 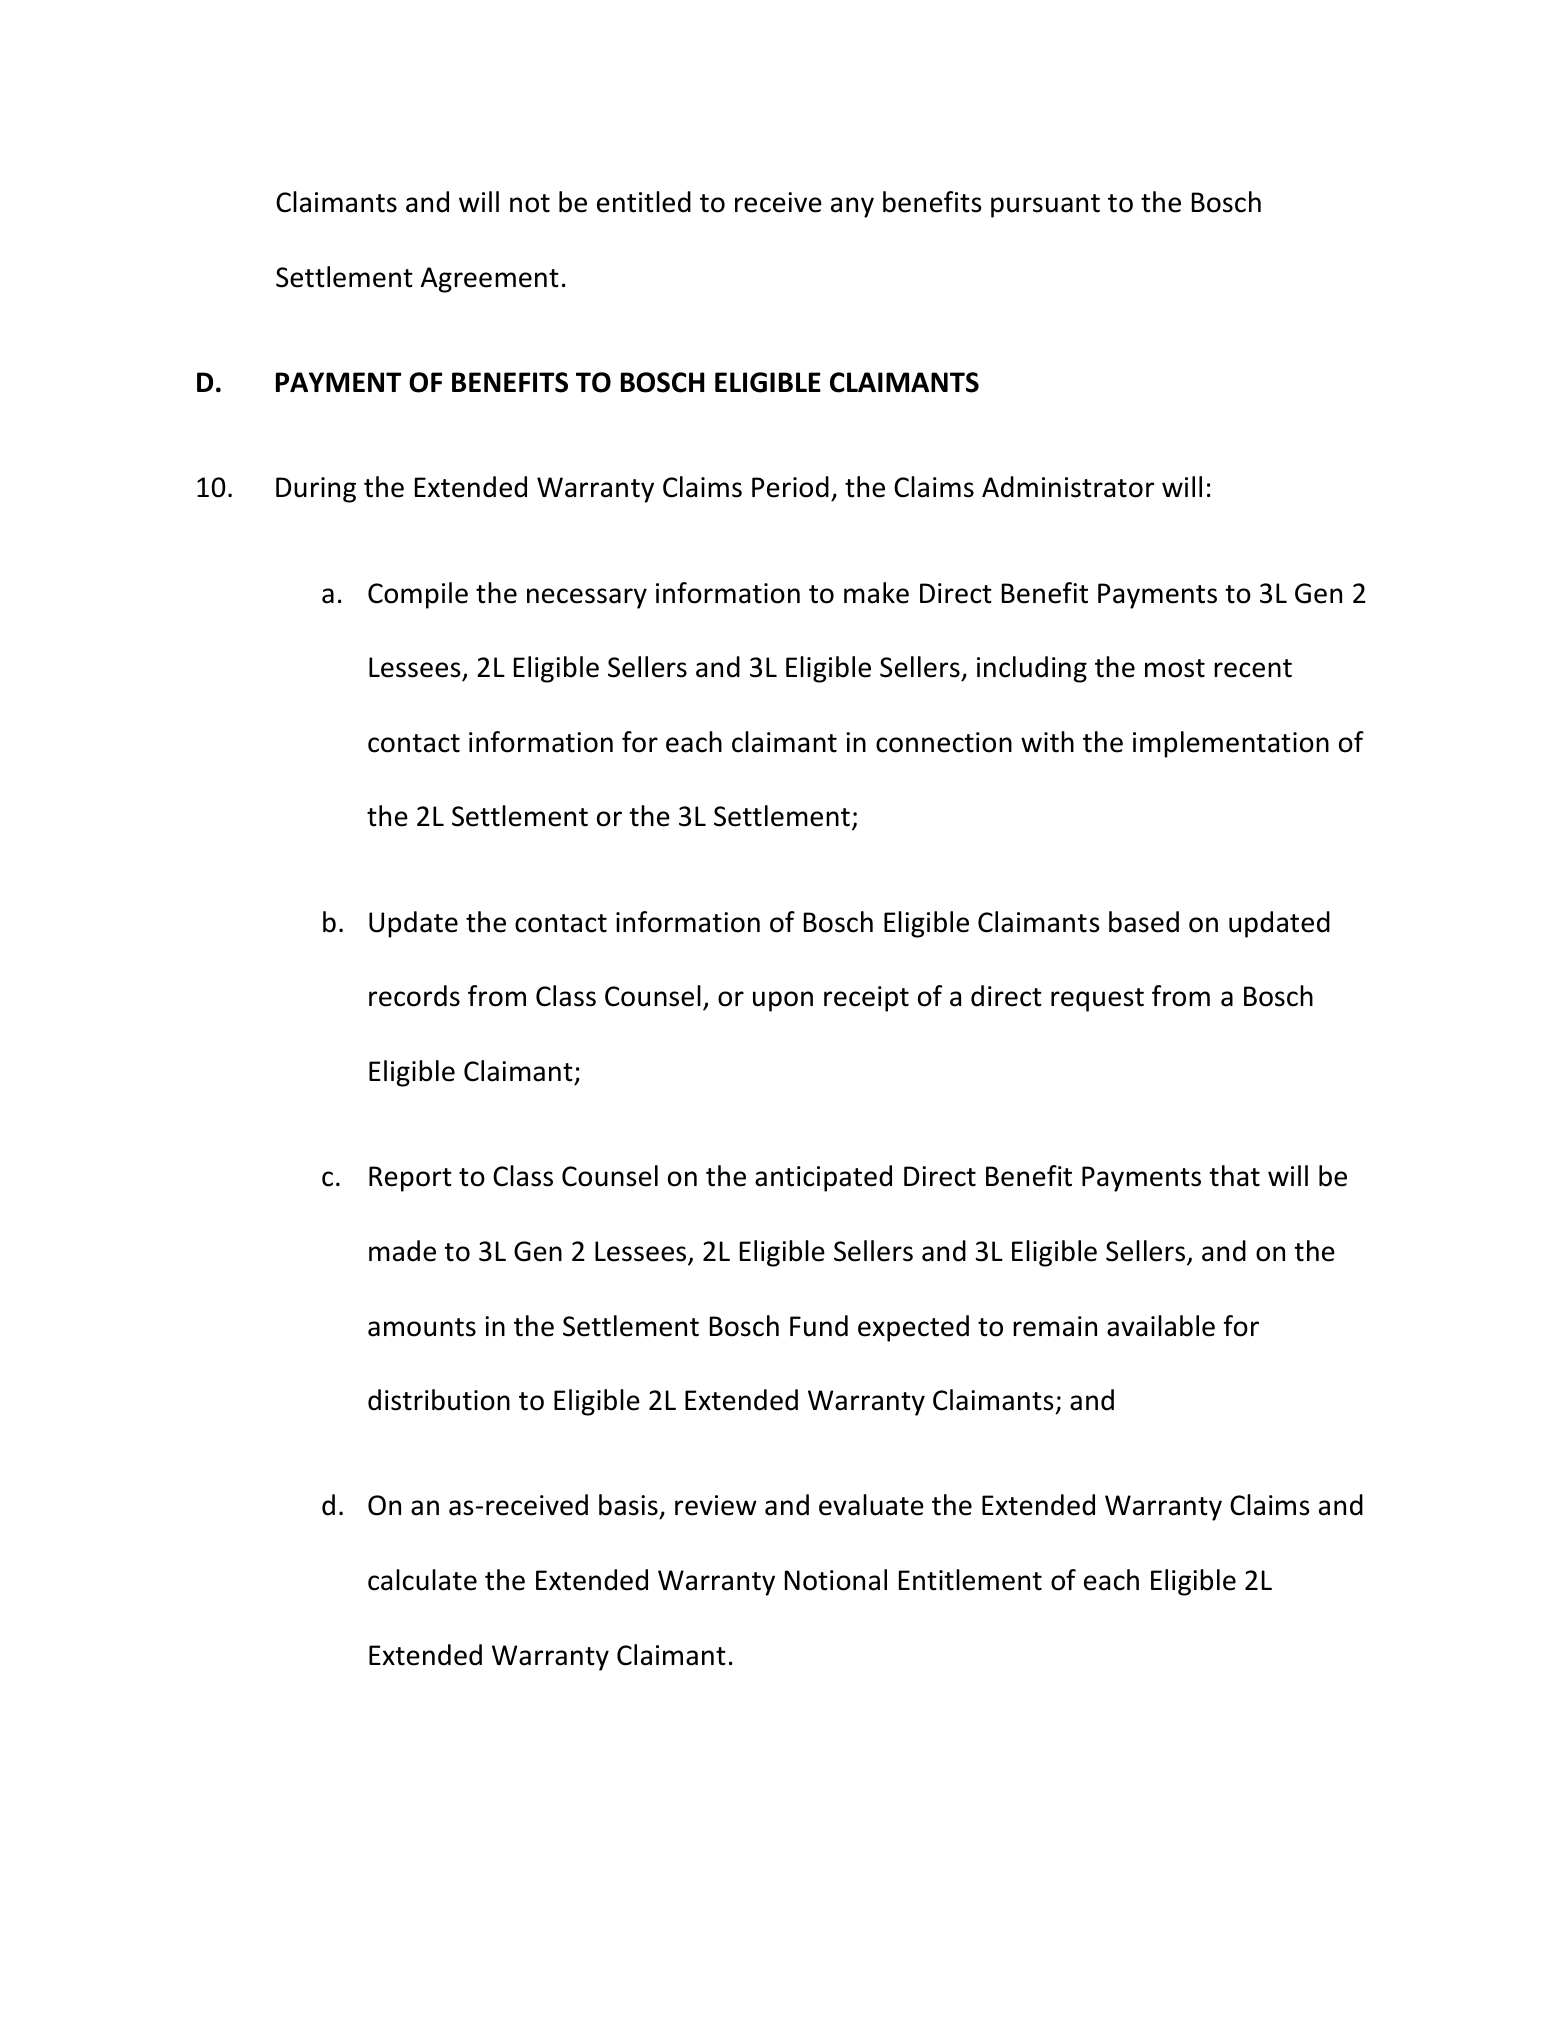 What do you see at coordinates (316, 490) in the document?
I see `During` at bounding box center [316, 490].
